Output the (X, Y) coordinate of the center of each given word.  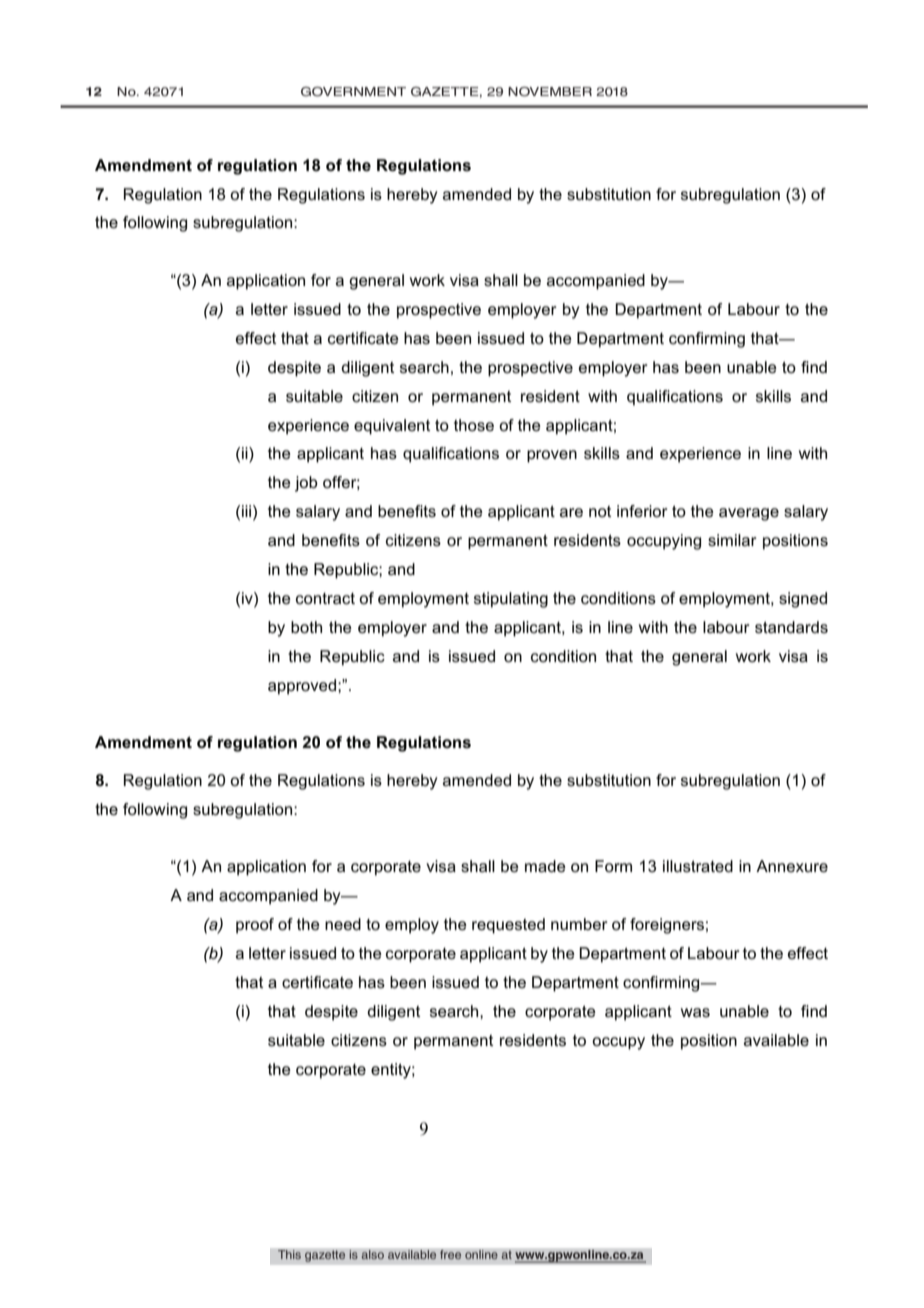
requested (508, 926)
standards (791, 627)
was (695, 1012)
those (474, 425)
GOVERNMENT (353, 92)
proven (552, 456)
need (343, 924)
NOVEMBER (550, 92)
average (749, 514)
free (451, 1255)
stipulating (511, 600)
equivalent (392, 427)
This (289, 1255)
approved (303, 687)
